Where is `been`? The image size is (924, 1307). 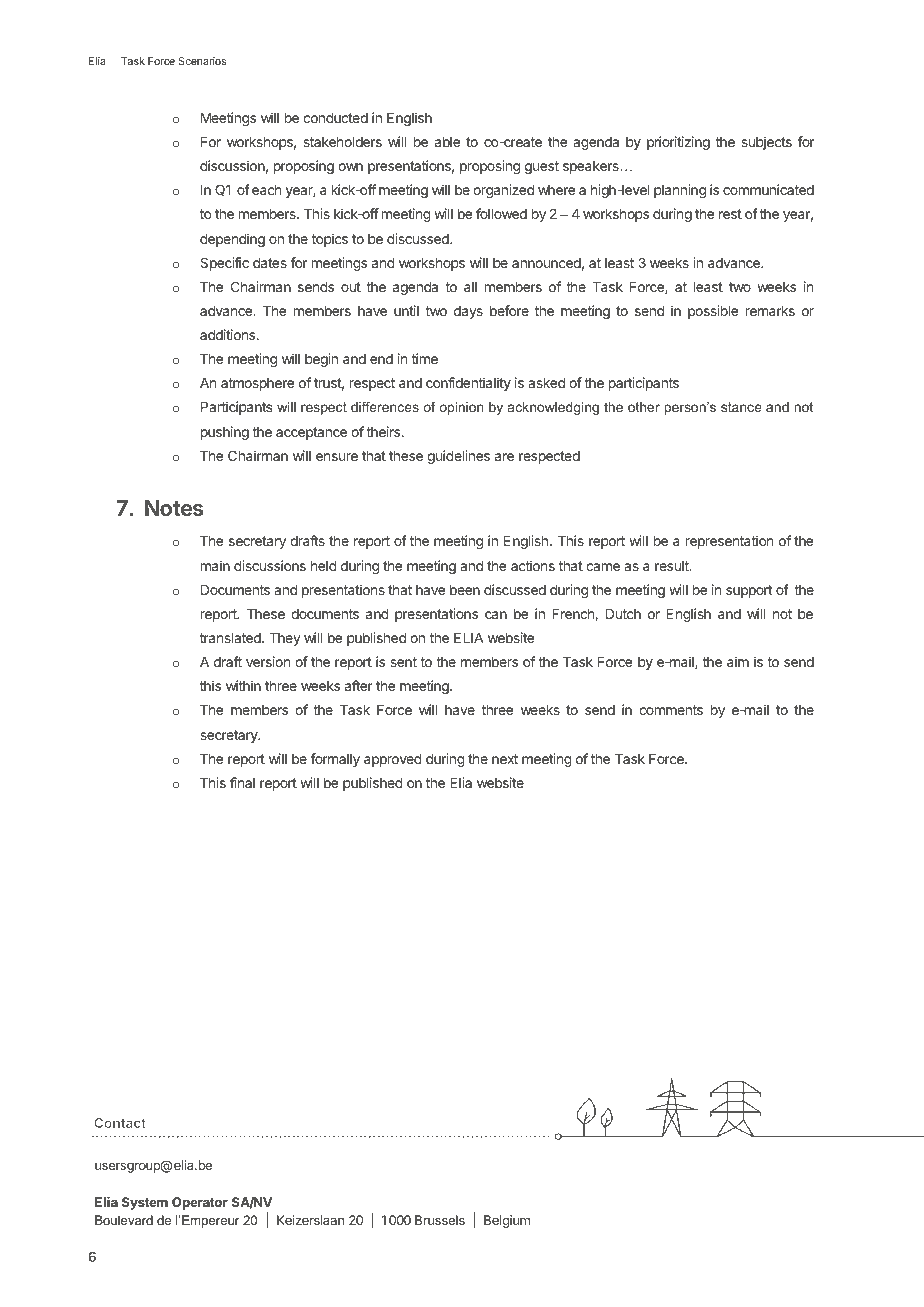
been is located at coordinates (465, 590).
